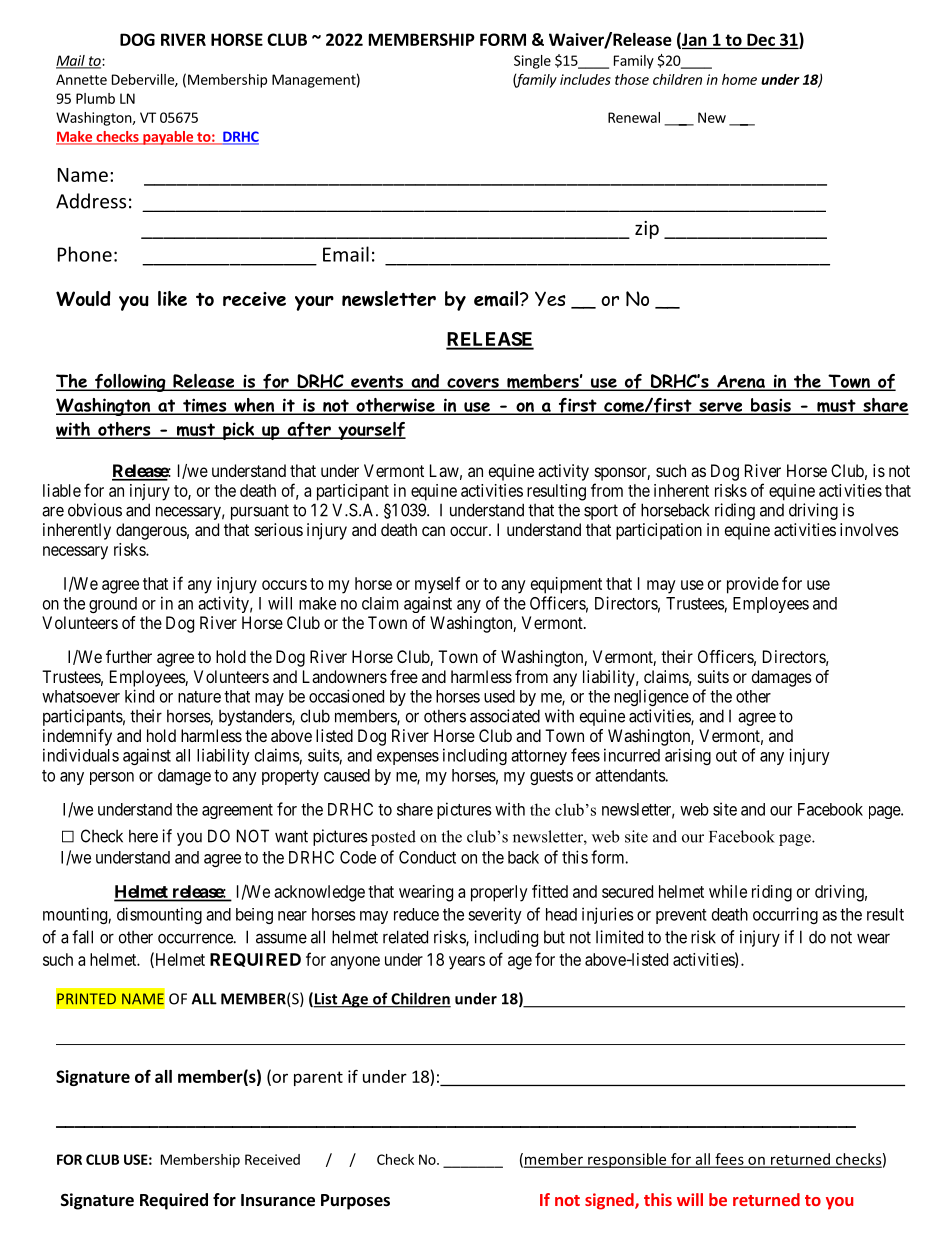 This screenshot has height=1233, width=952. Describe the element at coordinates (753, 585) in the screenshot. I see `provide` at that location.
